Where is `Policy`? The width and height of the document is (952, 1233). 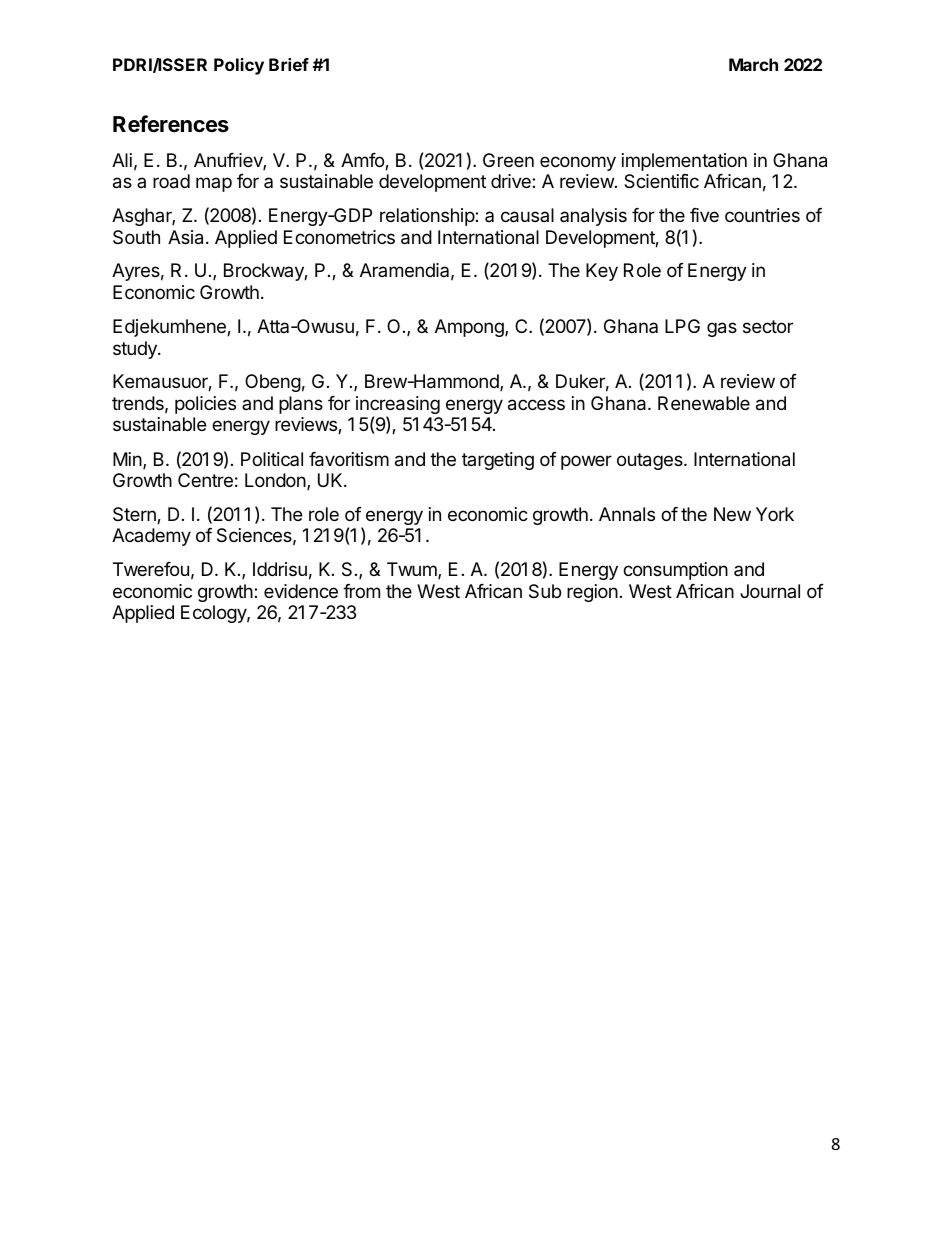 Policy is located at coordinates (239, 66).
